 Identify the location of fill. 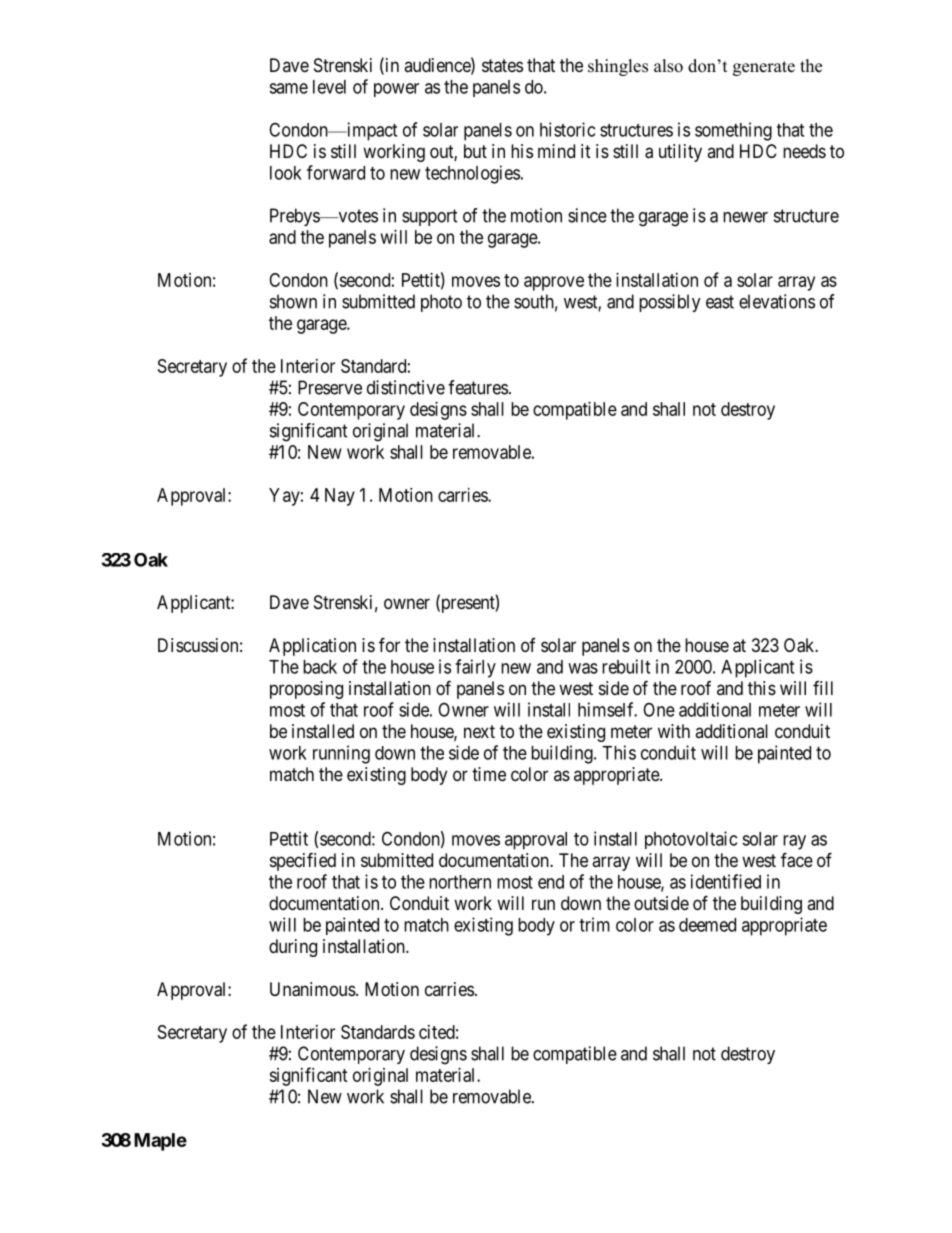
(823, 688).
